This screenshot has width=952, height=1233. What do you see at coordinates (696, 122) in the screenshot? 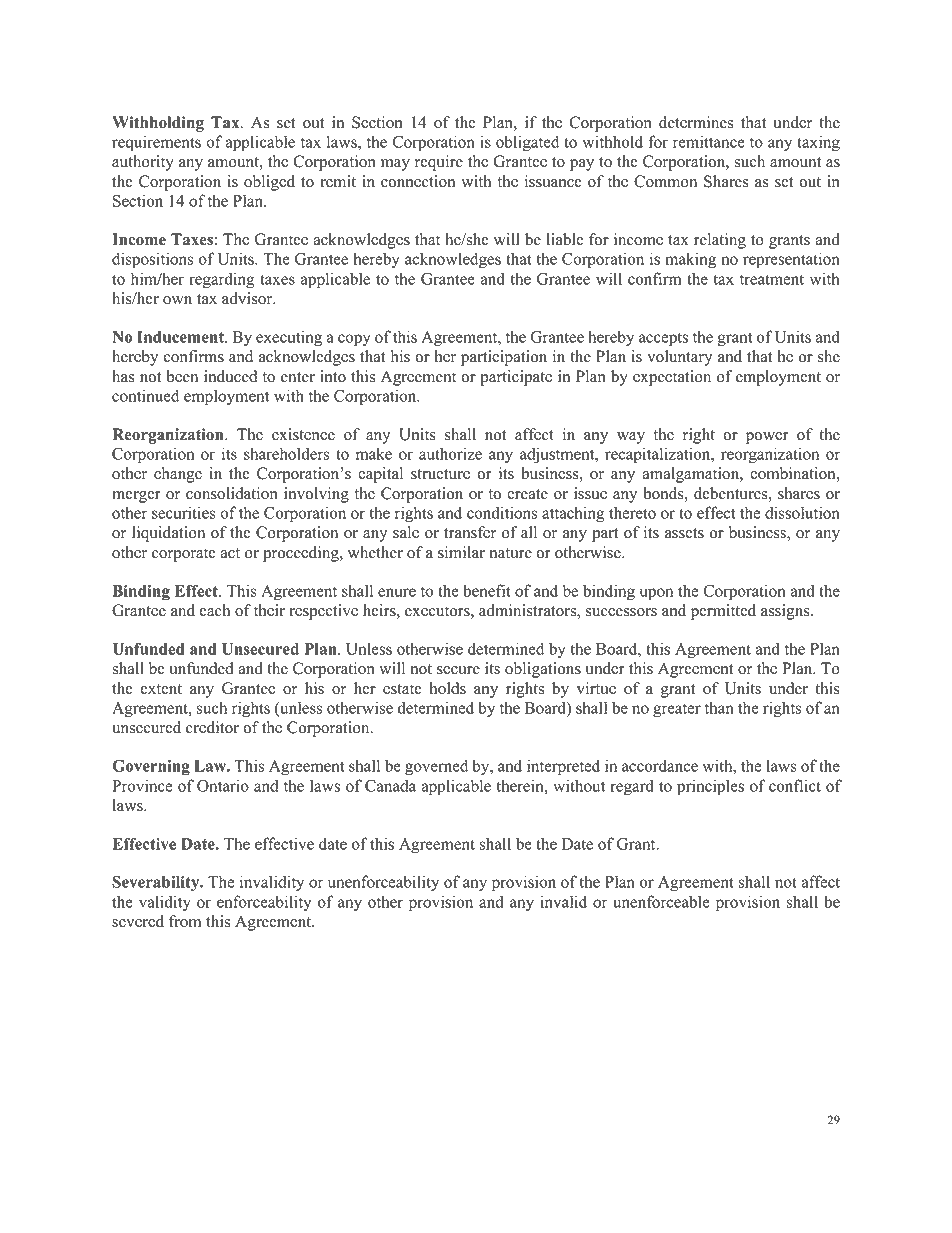
I see `determines` at bounding box center [696, 122].
